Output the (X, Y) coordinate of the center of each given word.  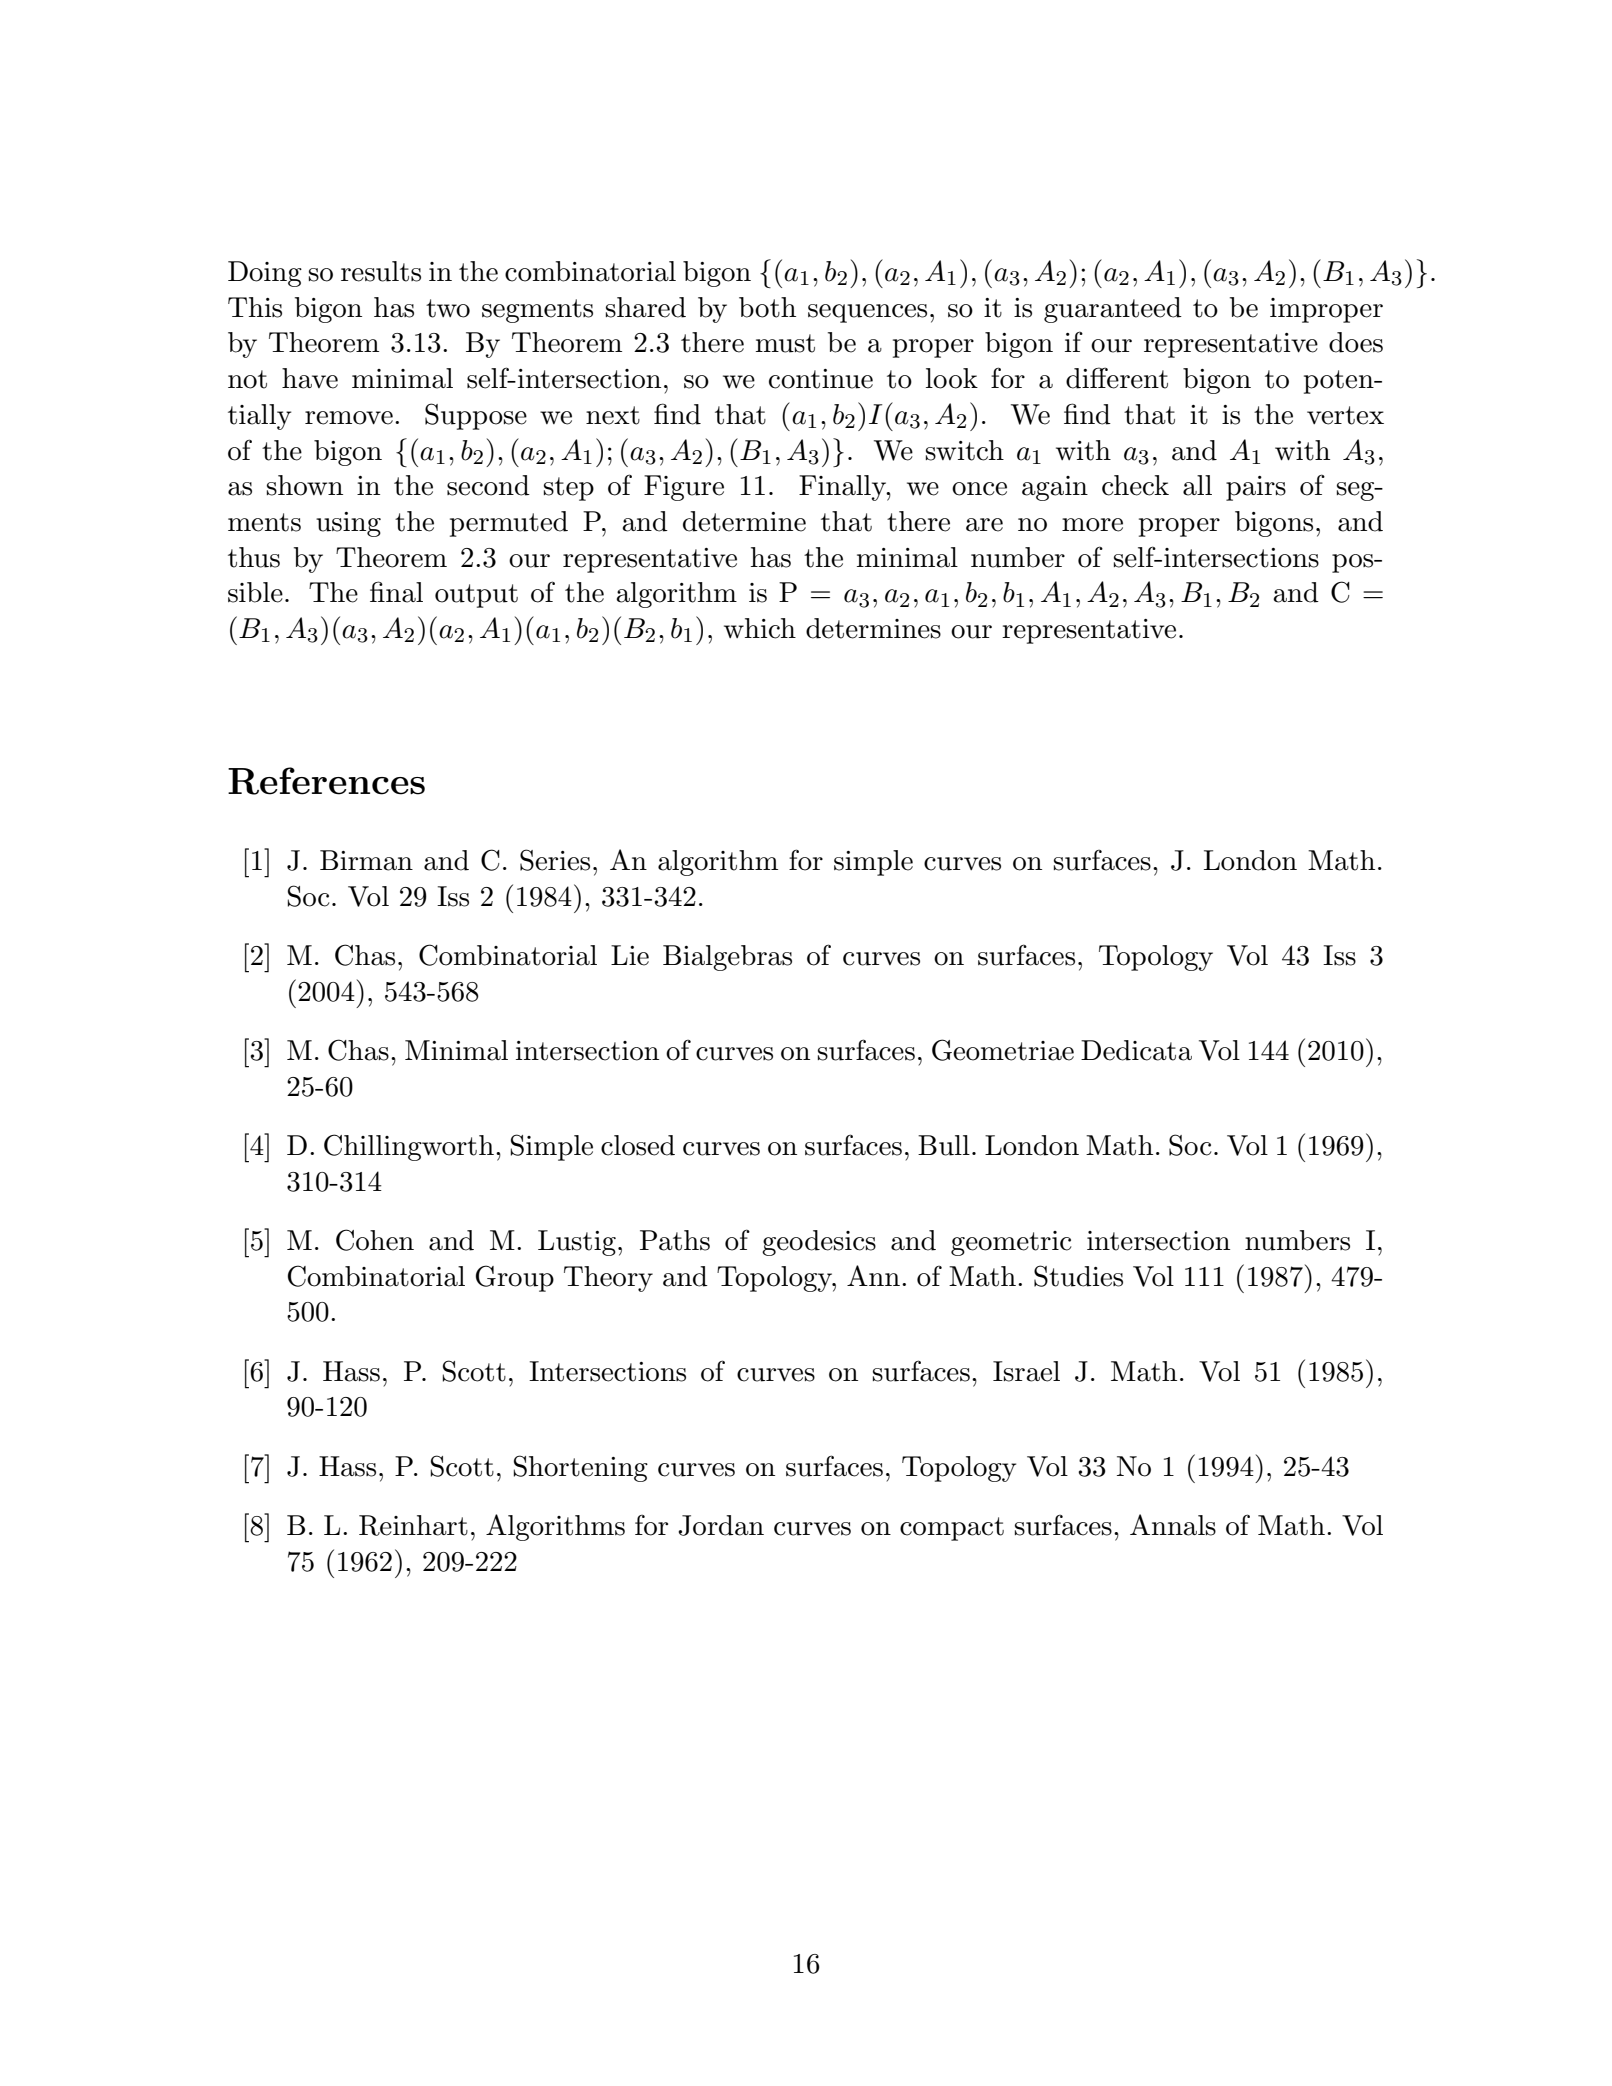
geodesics (819, 1243)
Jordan (721, 1525)
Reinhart (413, 1525)
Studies (1078, 1276)
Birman (366, 860)
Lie (630, 955)
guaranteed (1113, 310)
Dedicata (1136, 1050)
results (381, 271)
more (1092, 525)
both (767, 307)
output (476, 596)
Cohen (375, 1240)
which (760, 628)
